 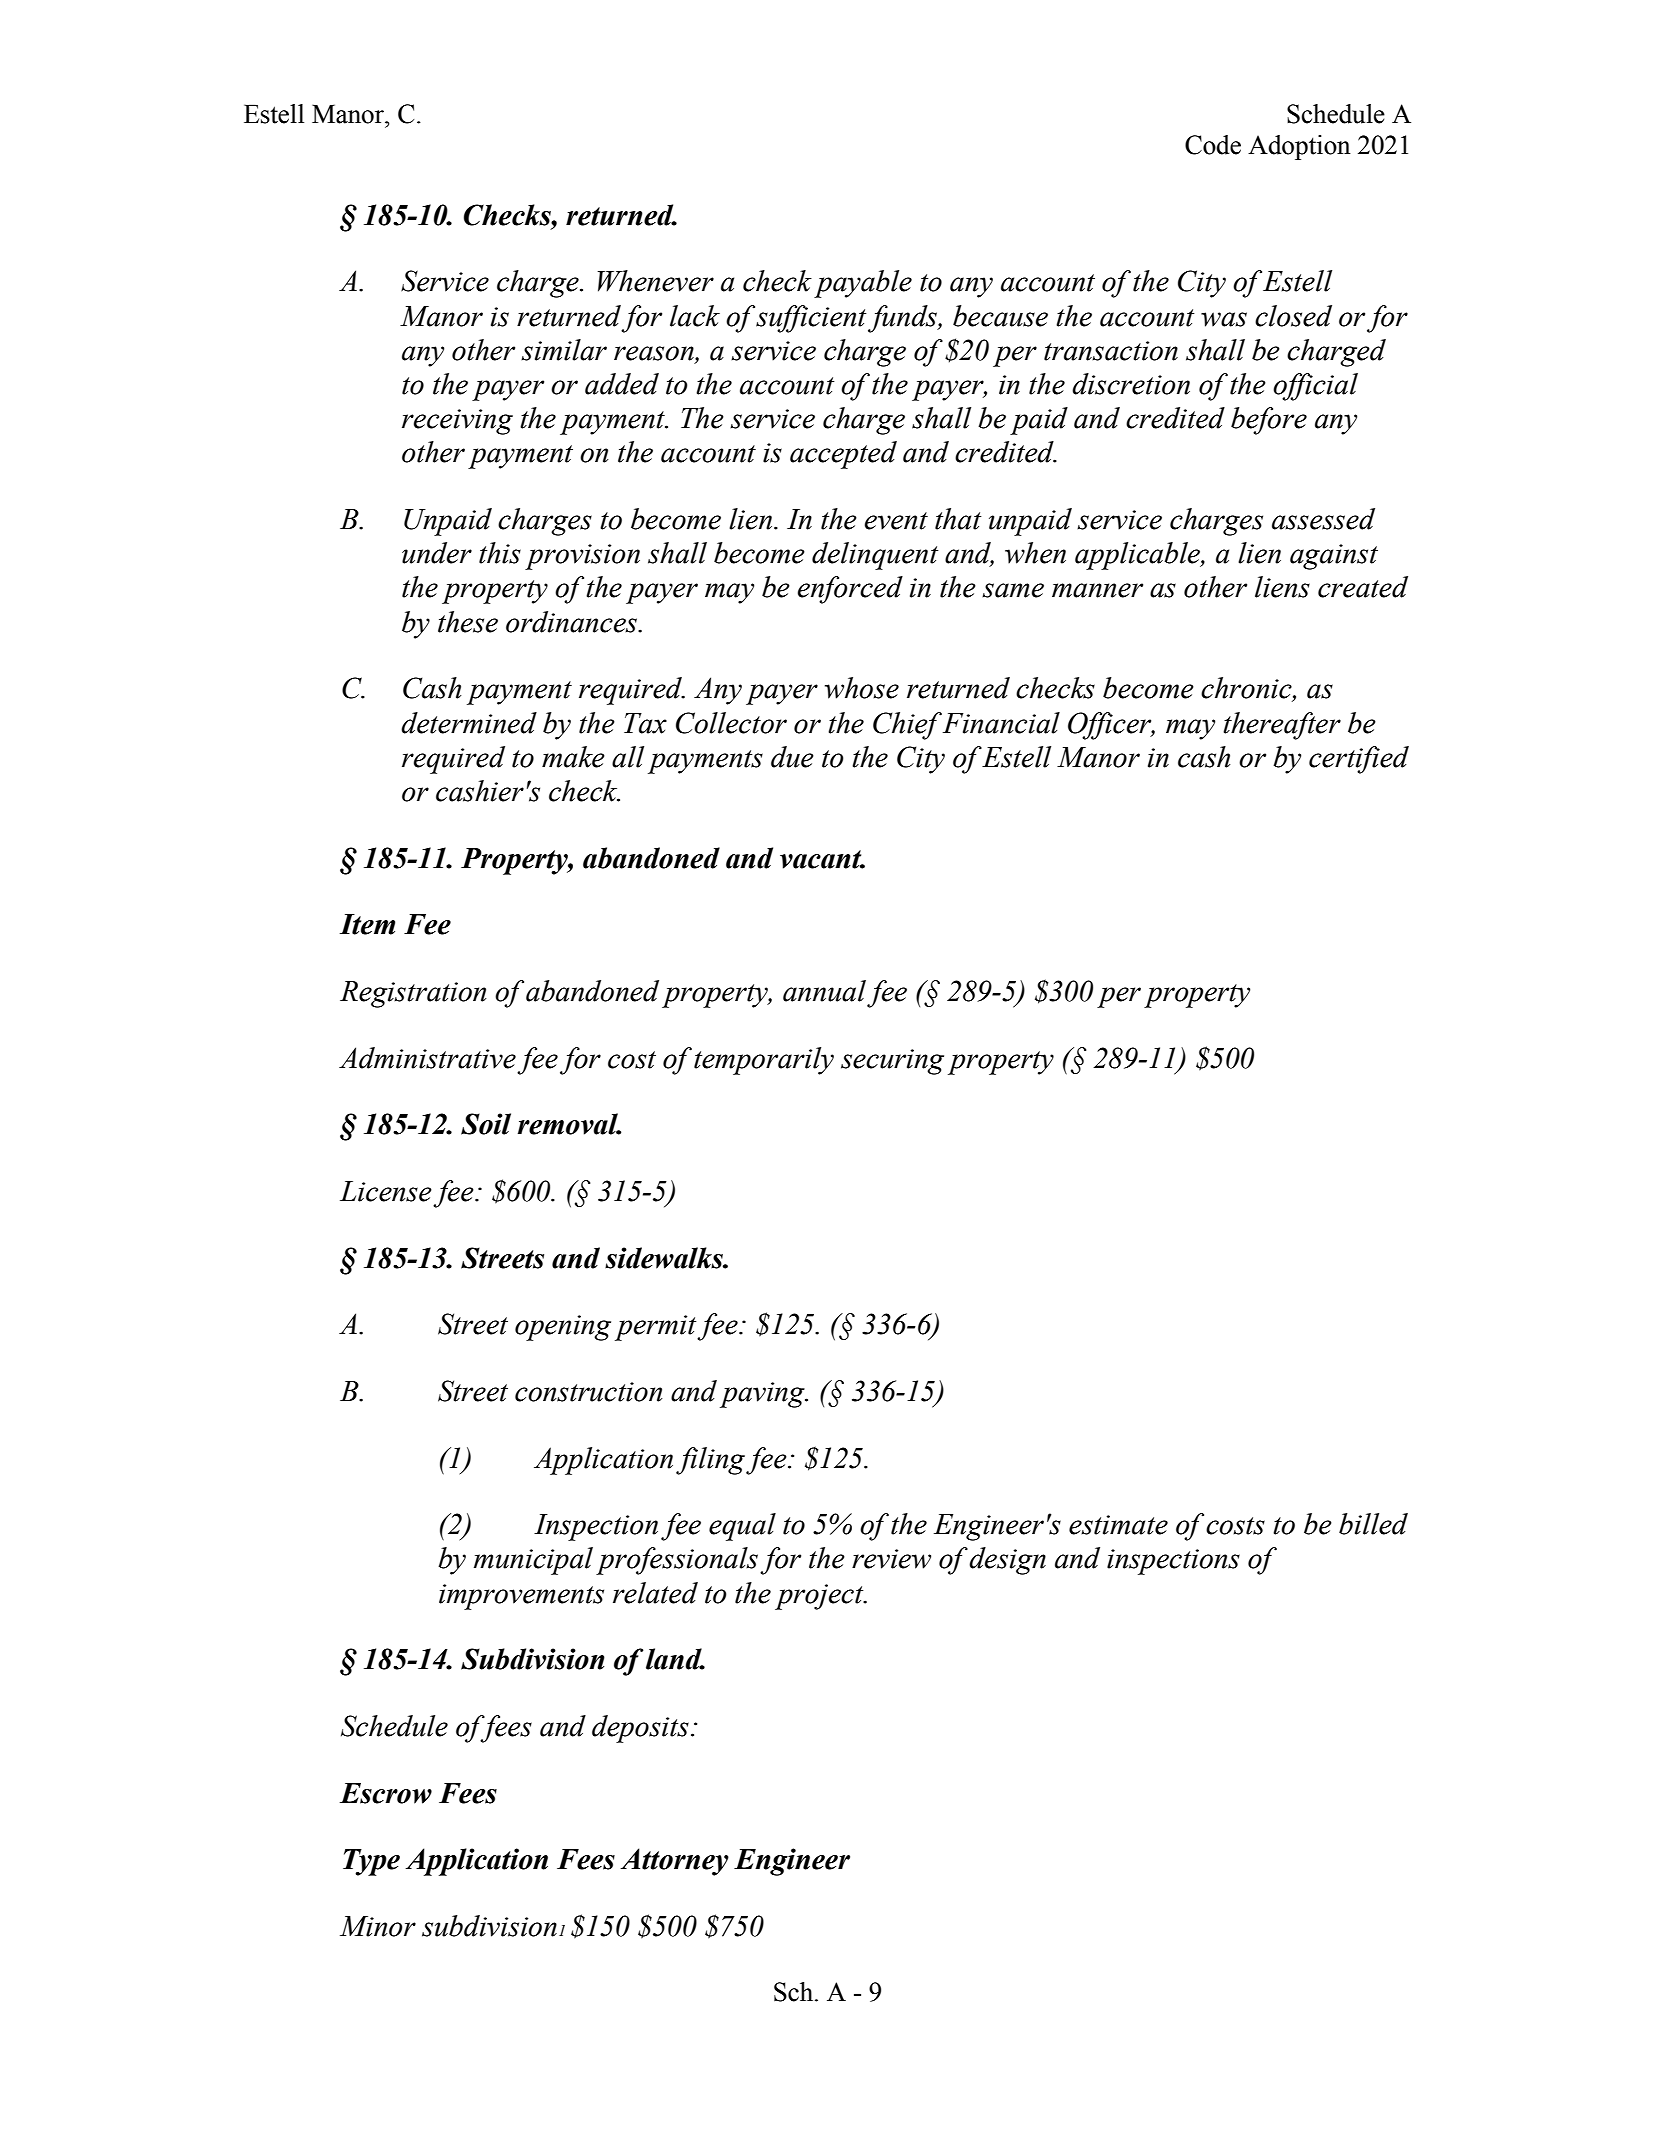 What do you see at coordinates (564, 350) in the image?
I see `similar` at bounding box center [564, 350].
